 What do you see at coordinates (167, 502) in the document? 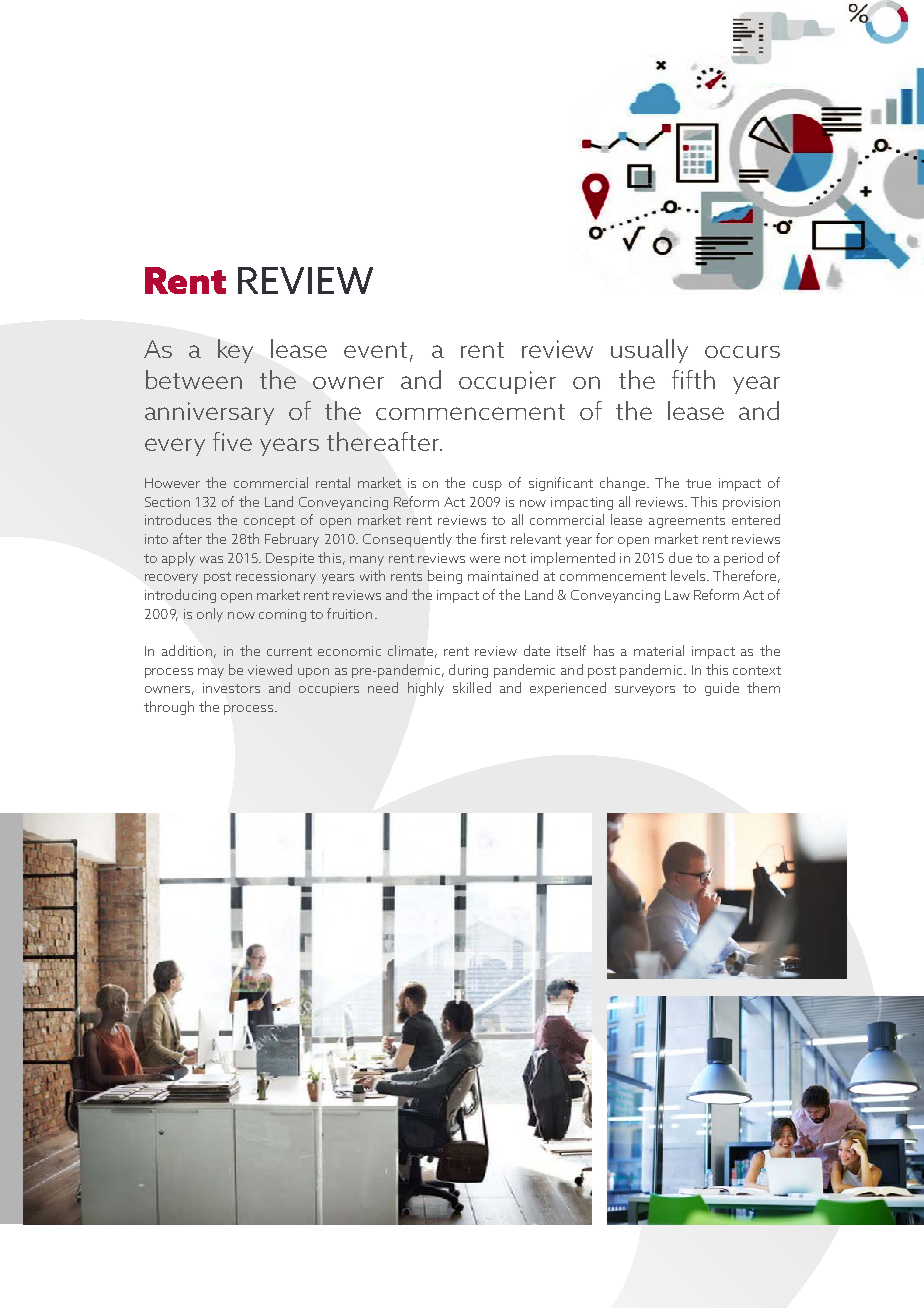
I see `Section` at bounding box center [167, 502].
